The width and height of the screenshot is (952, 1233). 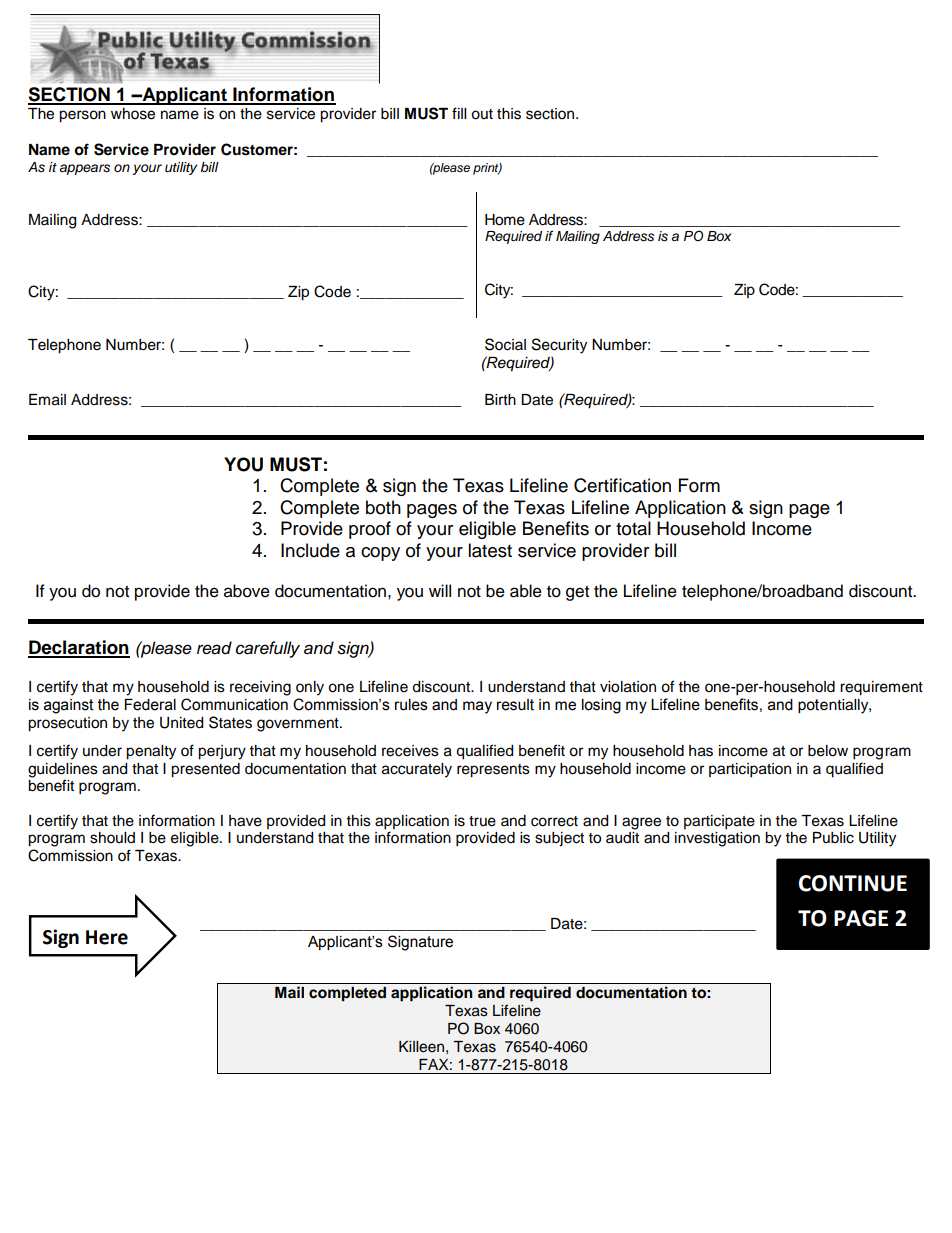 I want to click on requirement, so click(x=881, y=688).
